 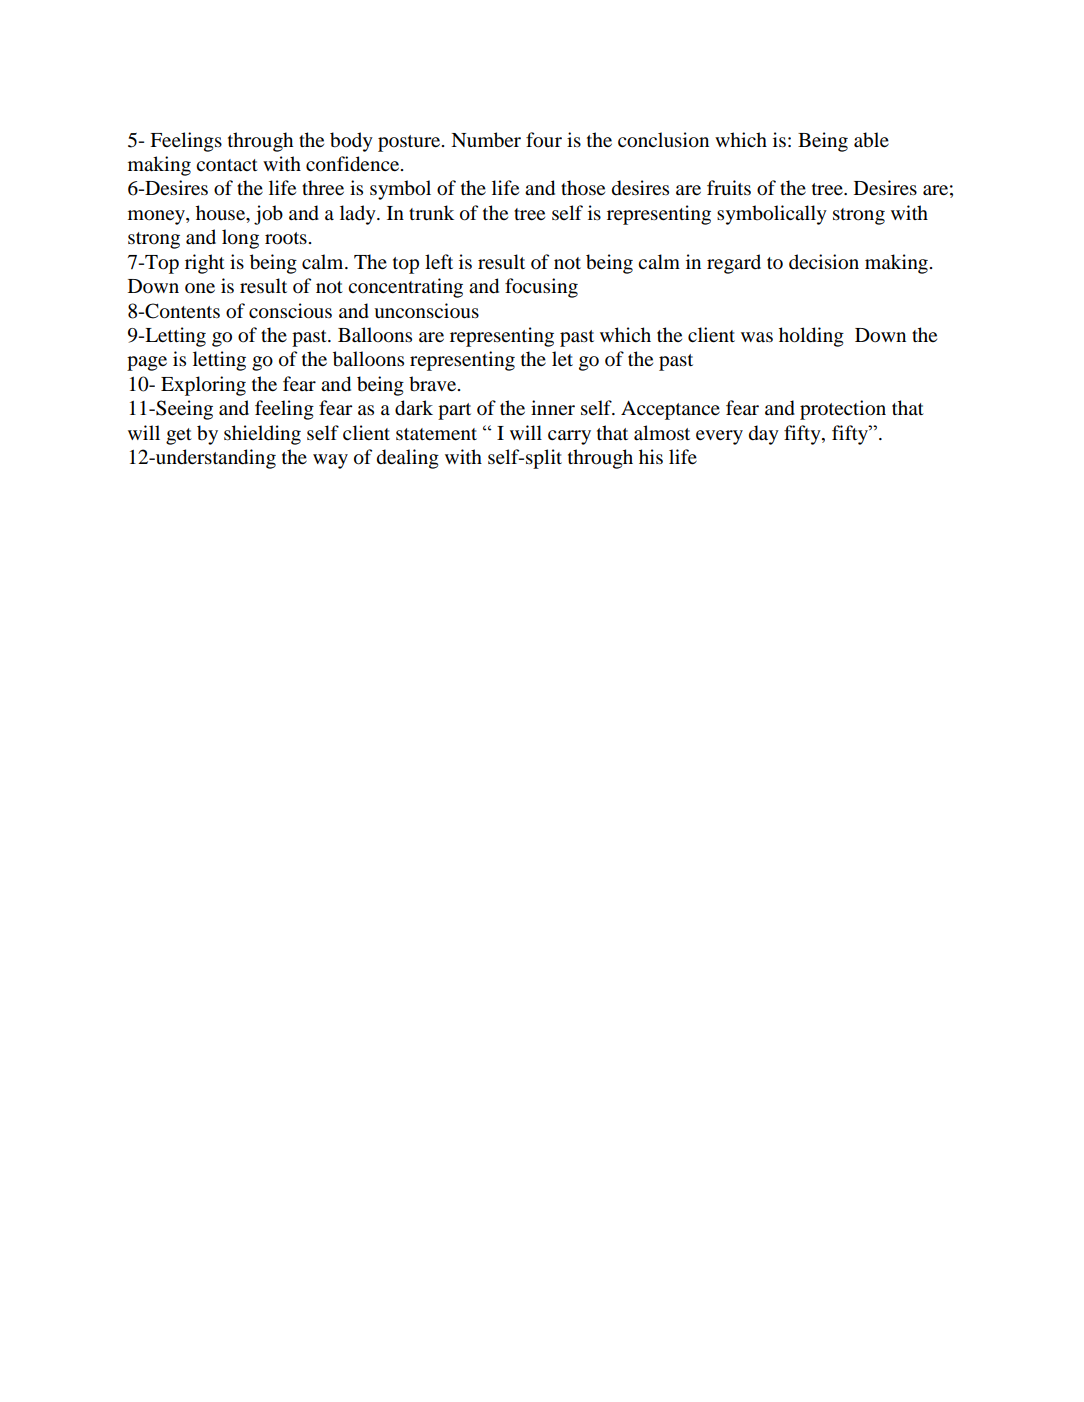 I want to click on right, so click(x=205, y=264).
